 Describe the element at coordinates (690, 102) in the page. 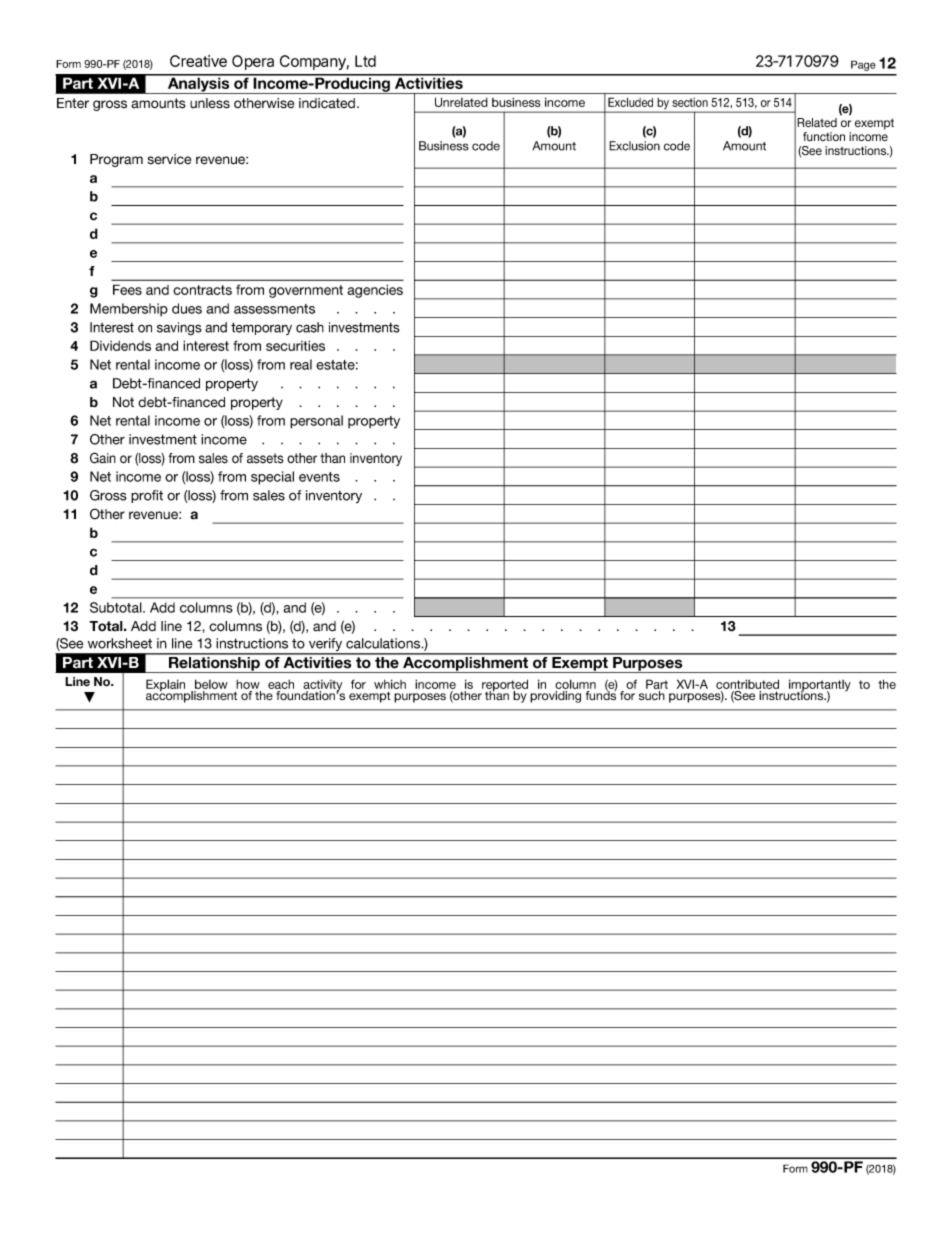

I see `section` at that location.
